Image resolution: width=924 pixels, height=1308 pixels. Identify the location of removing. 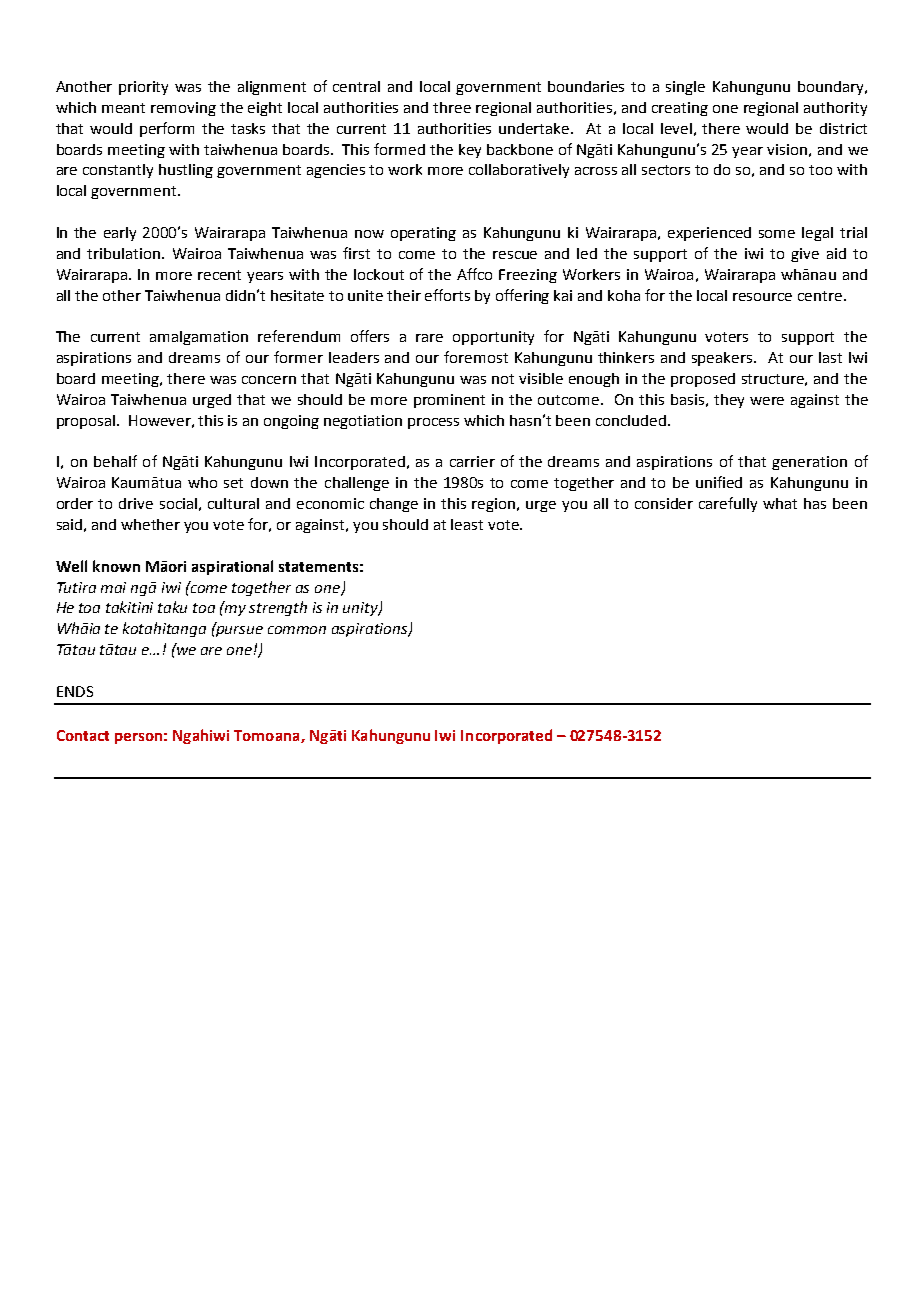
(183, 109).
